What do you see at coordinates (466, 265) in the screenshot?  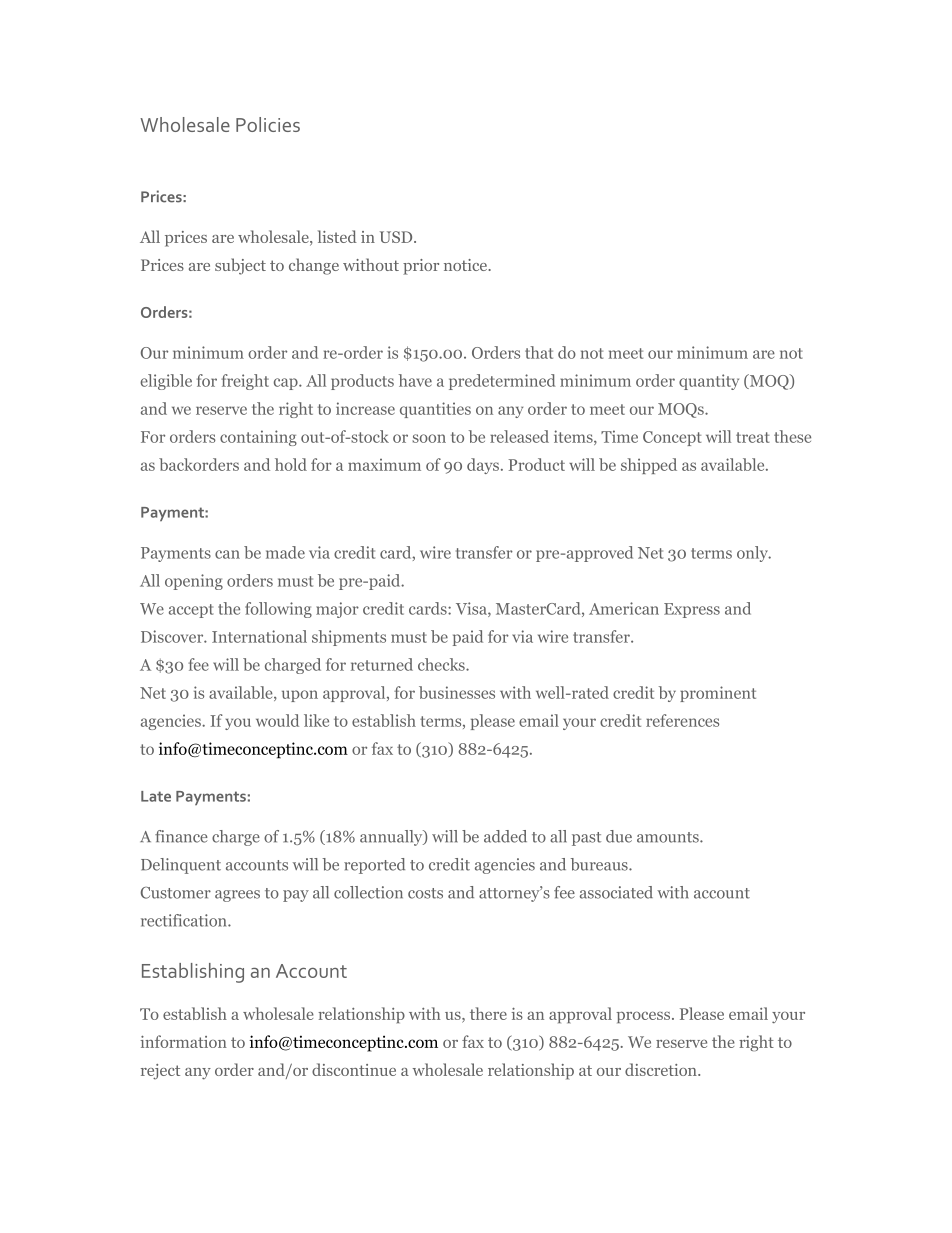 I see `notice` at bounding box center [466, 265].
